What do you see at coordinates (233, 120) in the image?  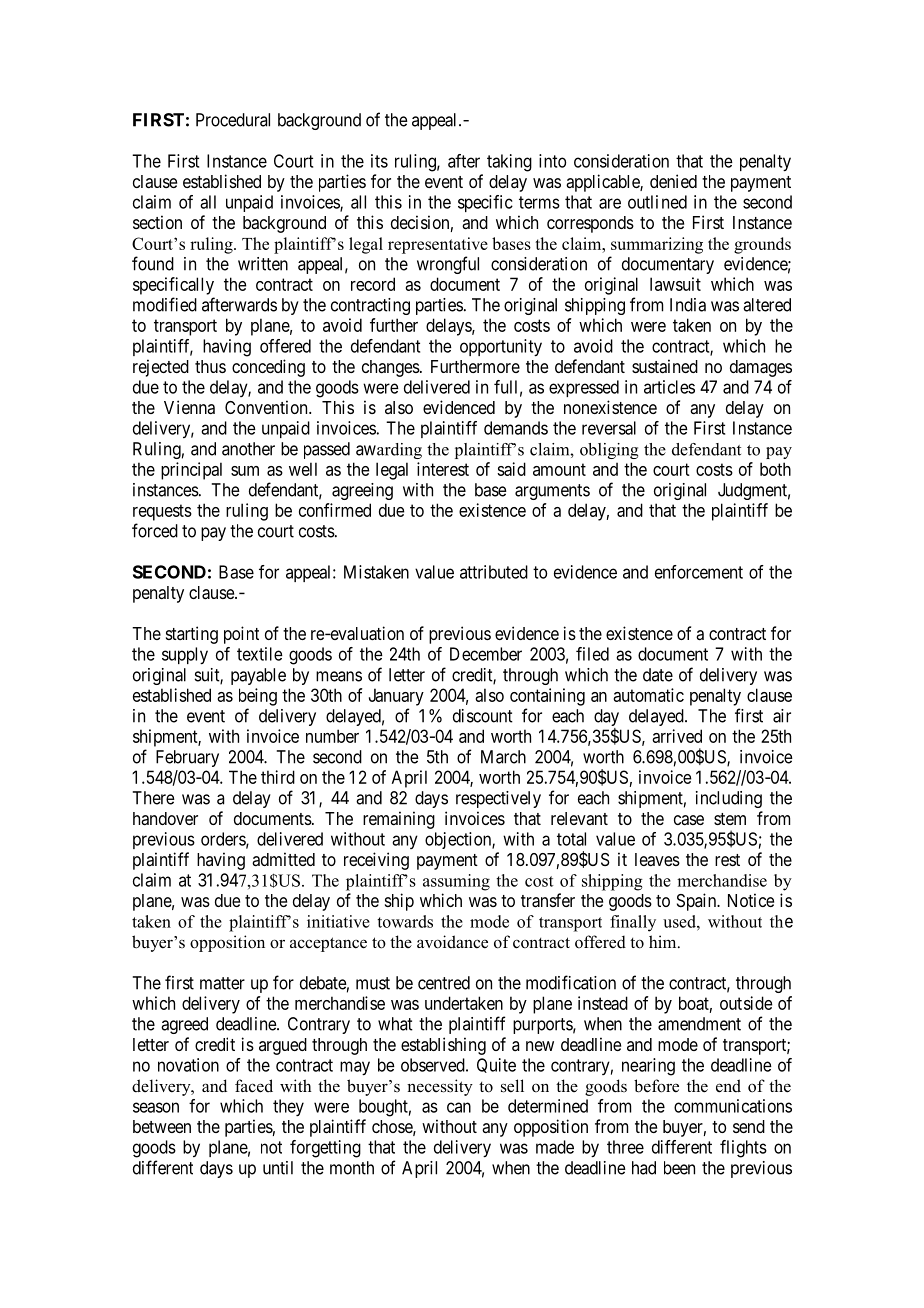 I see `Procedural` at bounding box center [233, 120].
